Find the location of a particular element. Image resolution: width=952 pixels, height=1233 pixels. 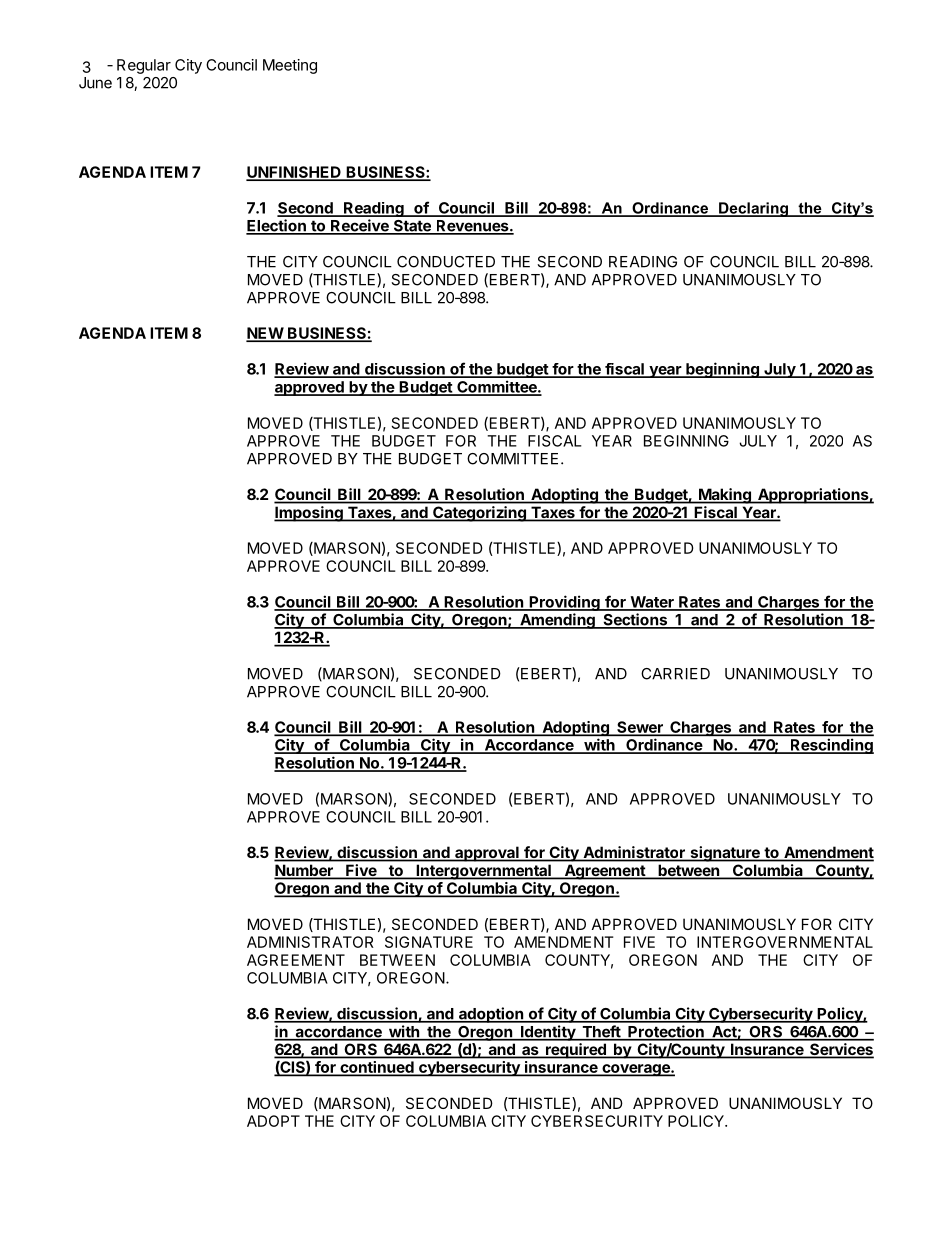

Water is located at coordinates (652, 603).
